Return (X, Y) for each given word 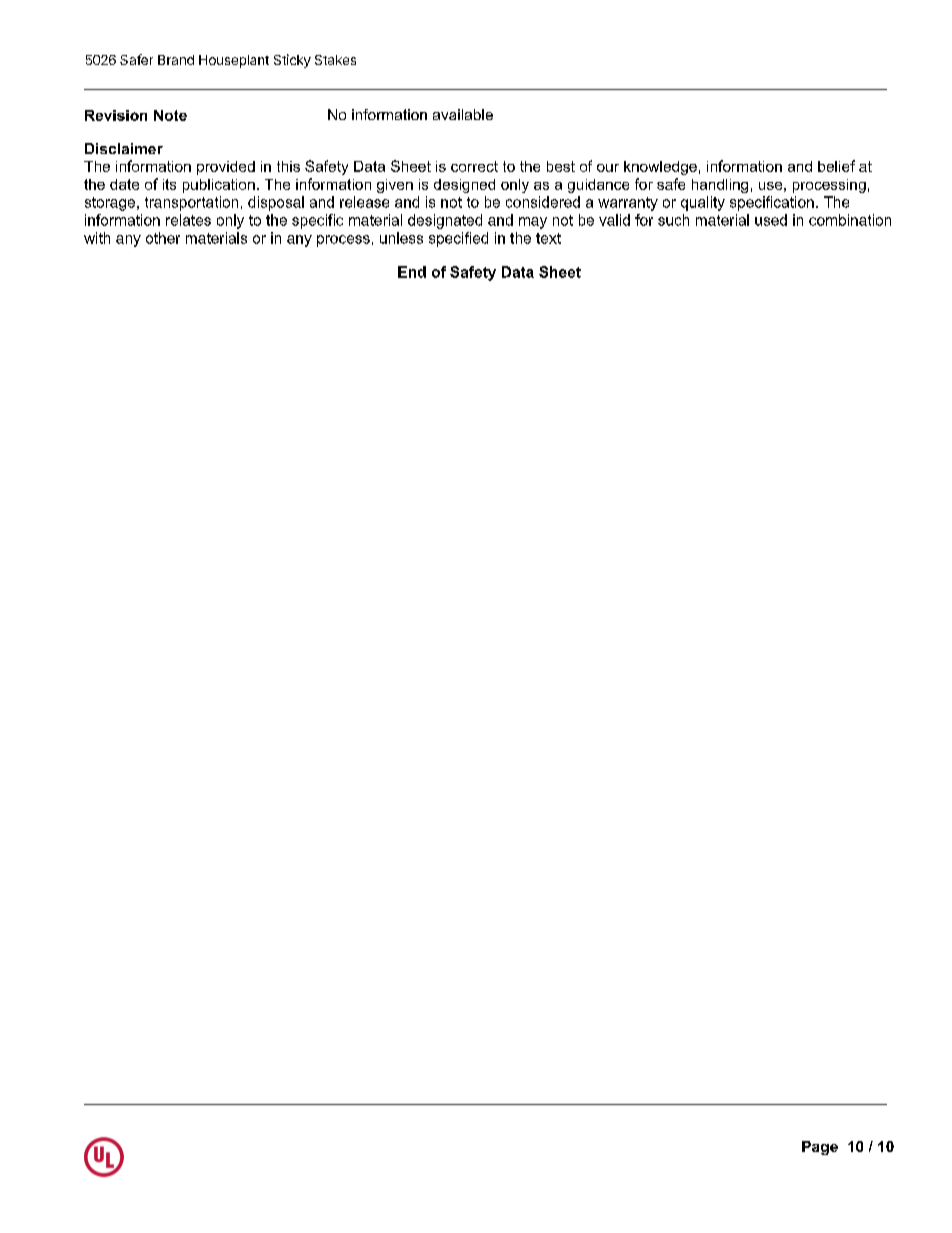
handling (720, 186)
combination (850, 220)
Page (820, 1148)
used (771, 220)
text (548, 238)
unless (401, 238)
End (412, 272)
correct (474, 166)
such (673, 220)
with (97, 238)
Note (170, 115)
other (163, 238)
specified (458, 239)
